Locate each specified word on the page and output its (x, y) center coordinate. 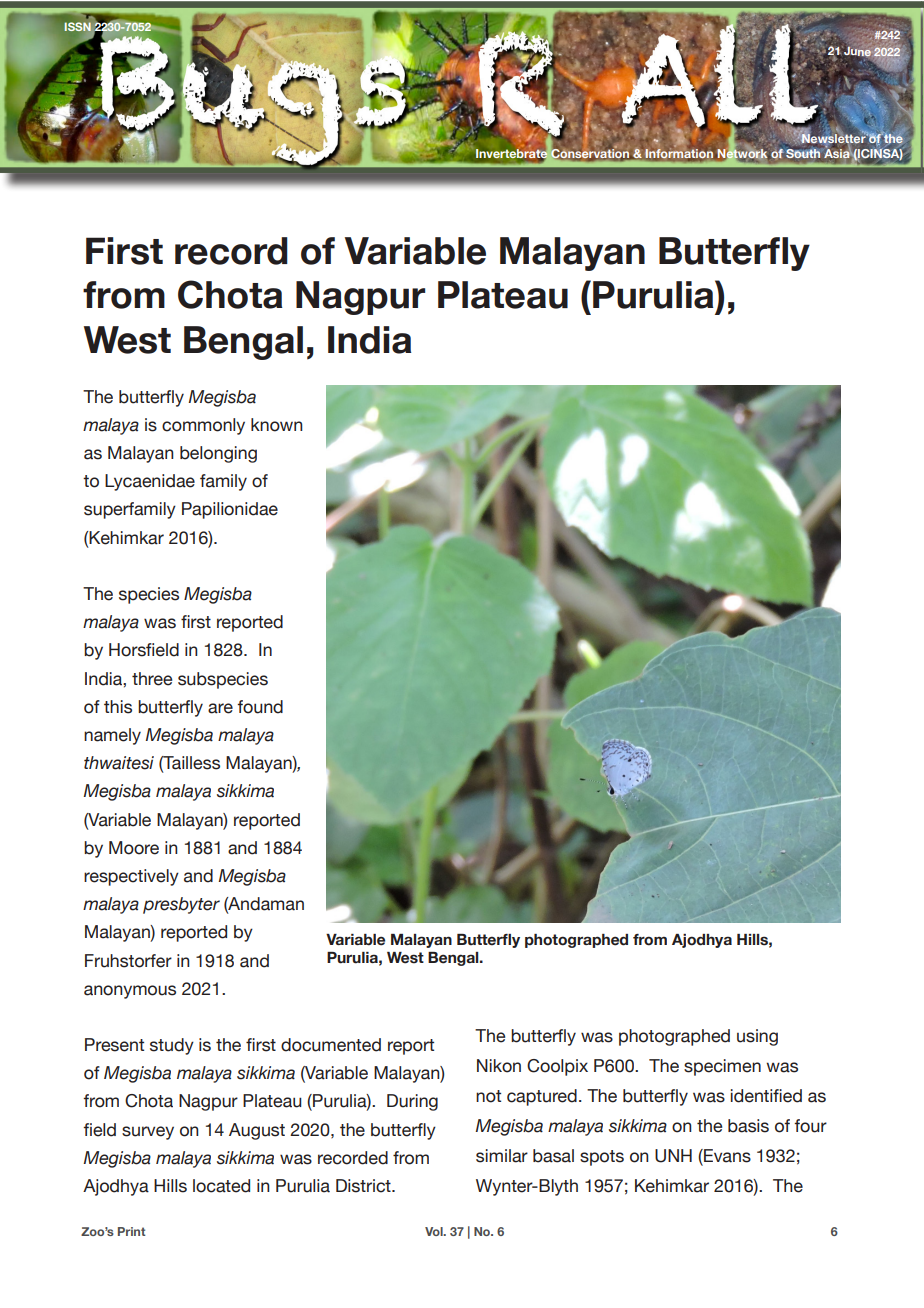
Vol (435, 1231)
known (277, 425)
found (260, 707)
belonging (218, 454)
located (221, 1186)
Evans (726, 1157)
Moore (134, 848)
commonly (203, 426)
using (757, 1037)
